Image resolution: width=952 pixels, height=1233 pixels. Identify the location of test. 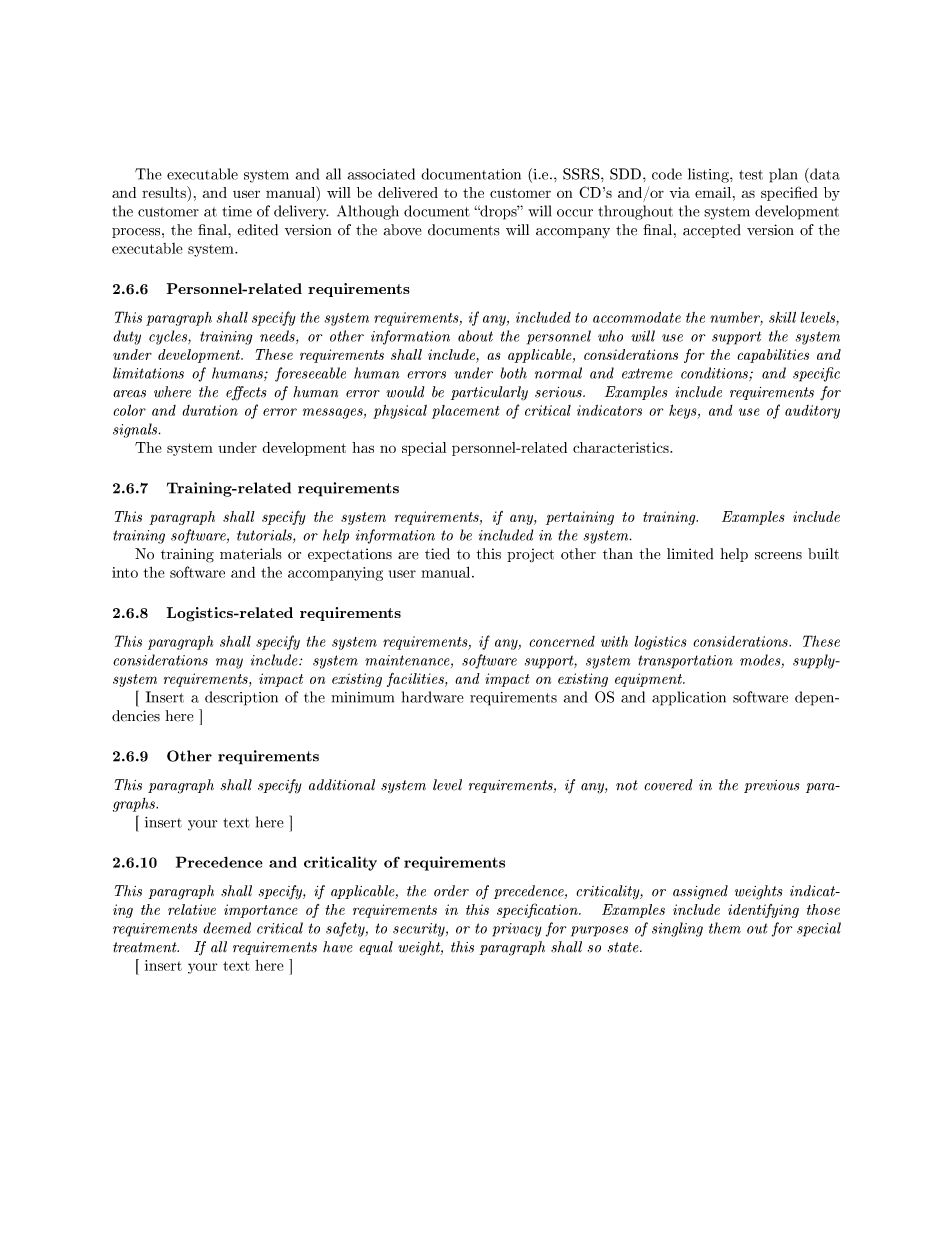
(751, 175).
